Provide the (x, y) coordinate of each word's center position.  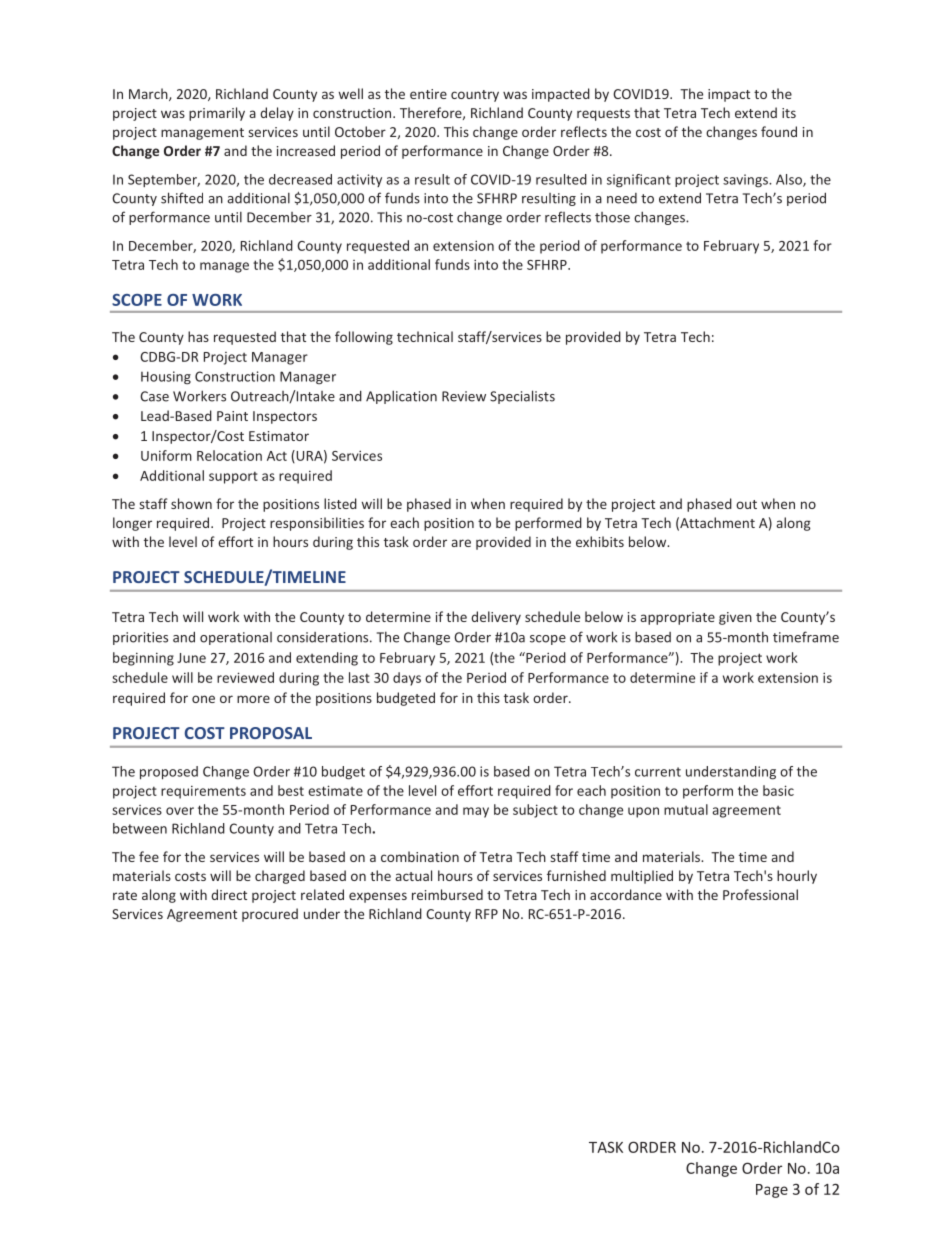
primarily (217, 114)
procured (270, 915)
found (779, 131)
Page (772, 1191)
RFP (487, 914)
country (475, 96)
